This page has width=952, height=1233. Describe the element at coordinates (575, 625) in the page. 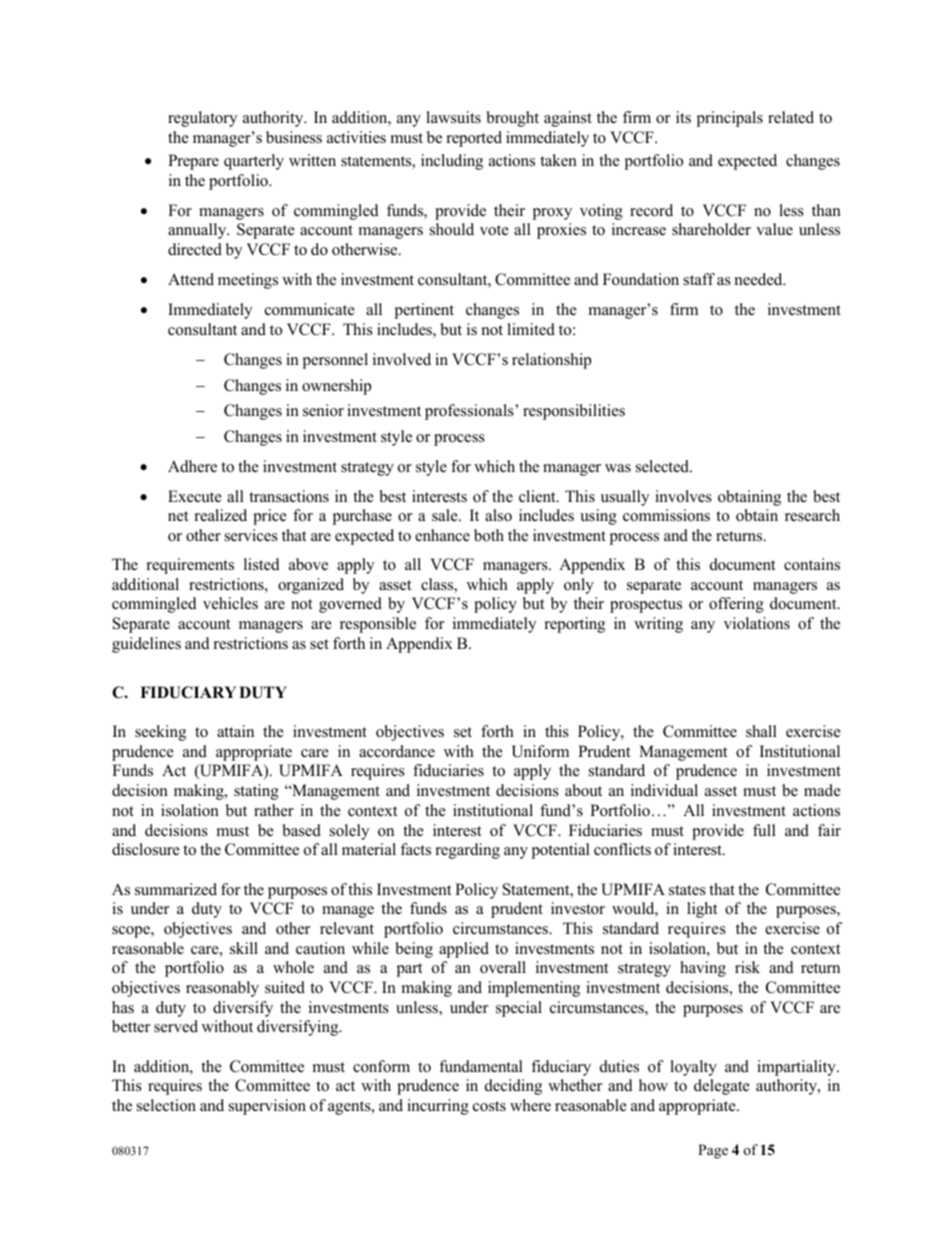

I see `reporting` at that location.
